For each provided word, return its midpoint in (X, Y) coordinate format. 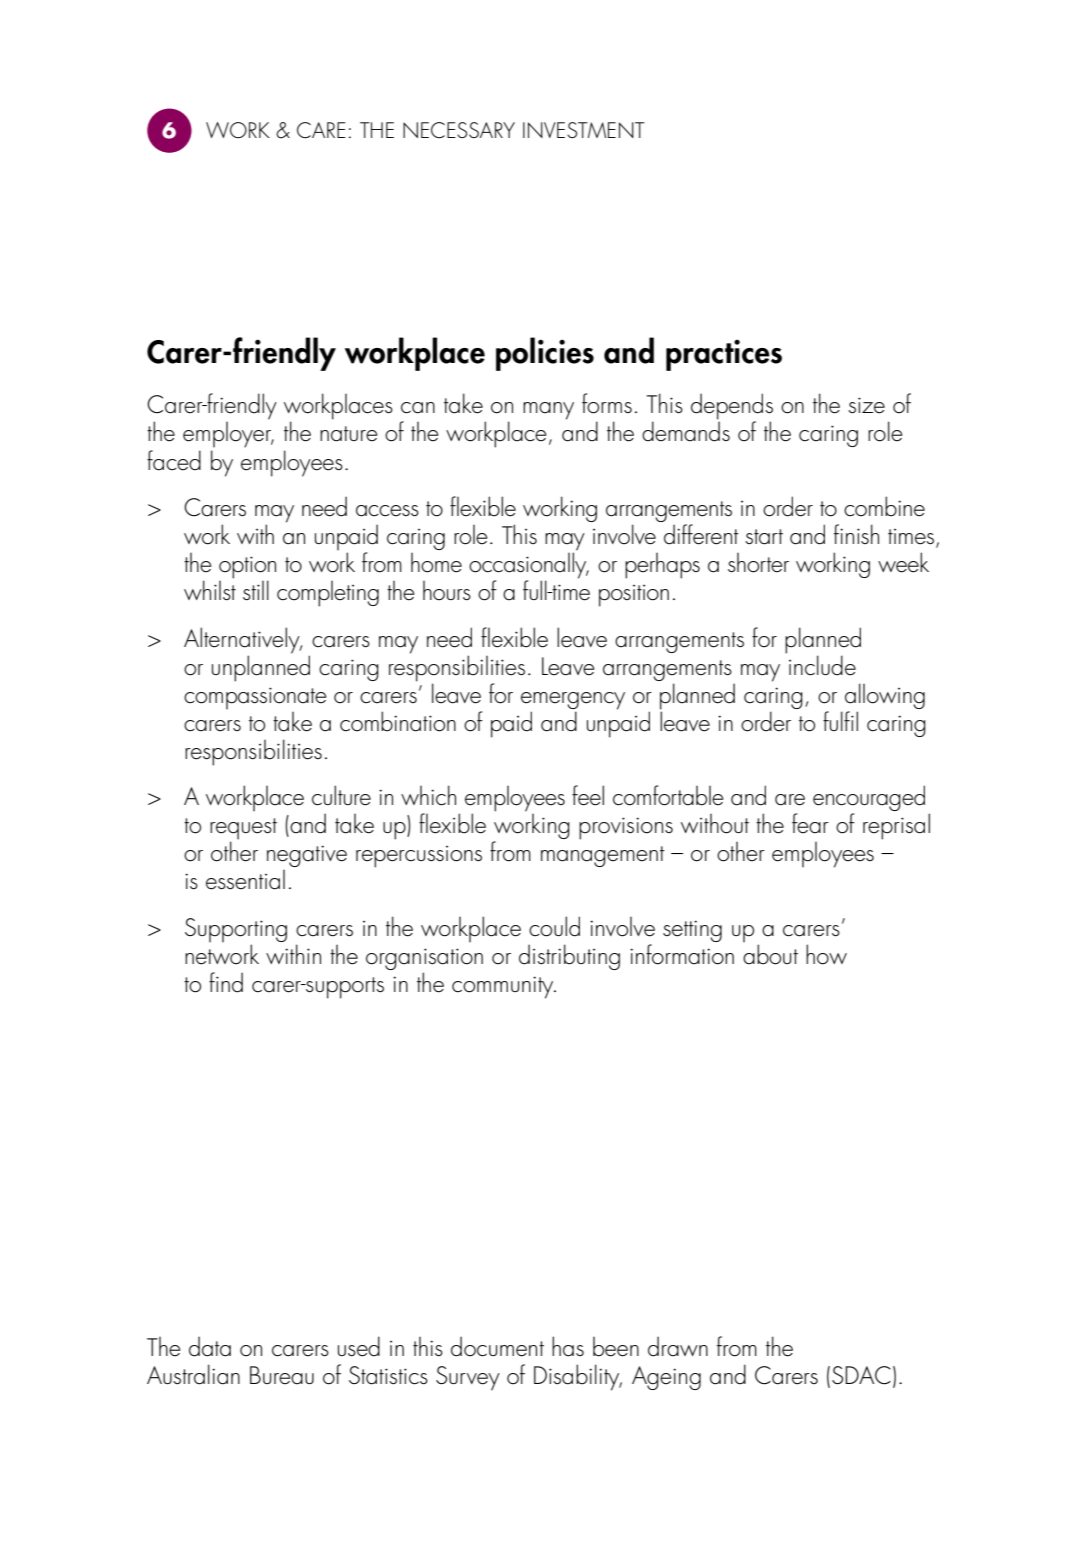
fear (810, 823)
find (226, 982)
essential (245, 880)
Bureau (282, 1375)
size (866, 405)
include (822, 665)
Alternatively (243, 640)
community (504, 987)
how (826, 954)
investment (584, 130)
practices (724, 355)
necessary (459, 130)
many (548, 411)
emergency (573, 701)
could (554, 926)
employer (228, 435)
